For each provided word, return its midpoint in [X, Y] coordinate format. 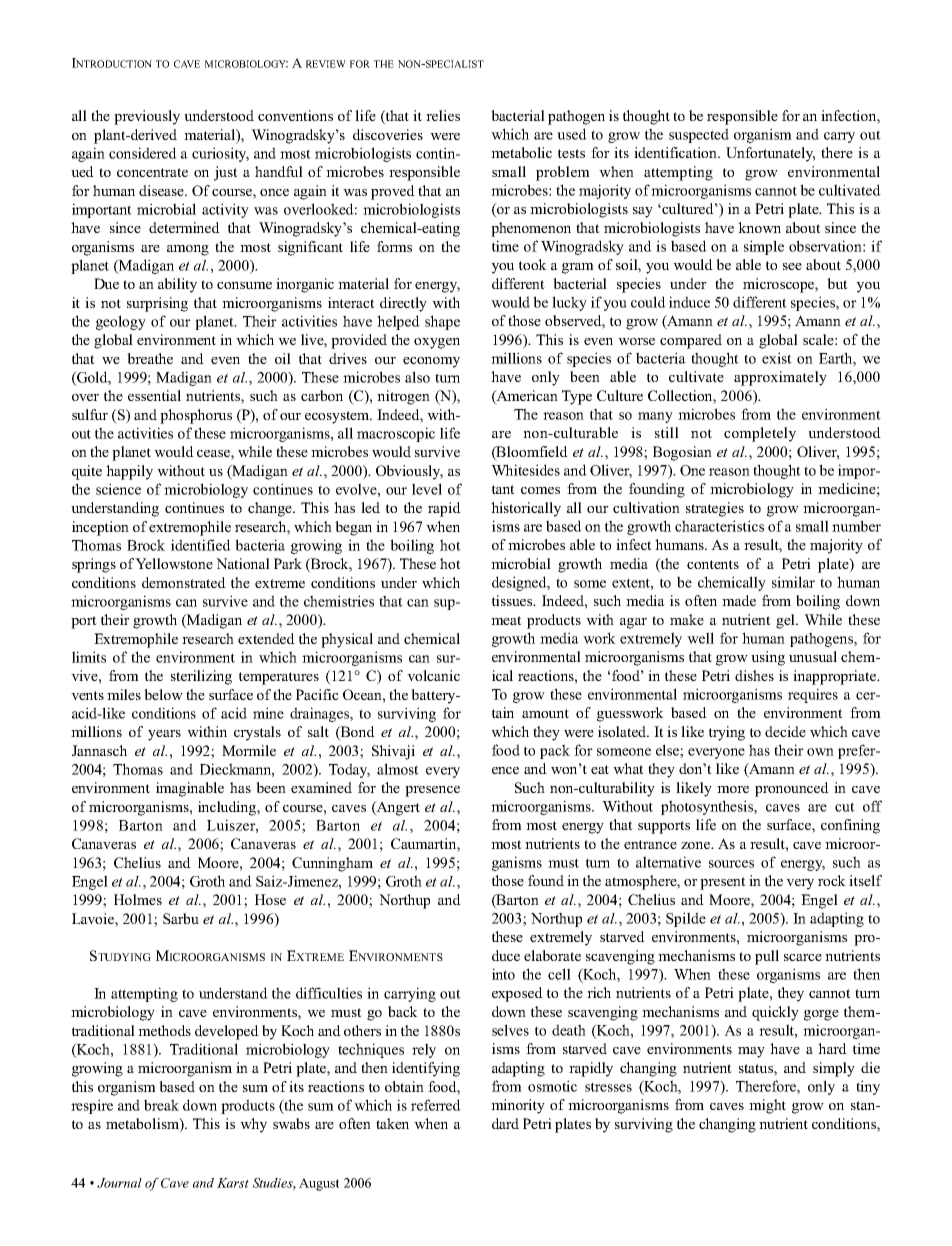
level [427, 489]
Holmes [138, 899]
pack [555, 751]
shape [442, 322]
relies [443, 115]
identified [201, 545]
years [164, 735]
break [161, 1105]
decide [785, 731]
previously [147, 117]
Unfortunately [770, 154]
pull [767, 957]
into [503, 974]
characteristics [719, 526]
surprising [157, 304]
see [792, 266]
